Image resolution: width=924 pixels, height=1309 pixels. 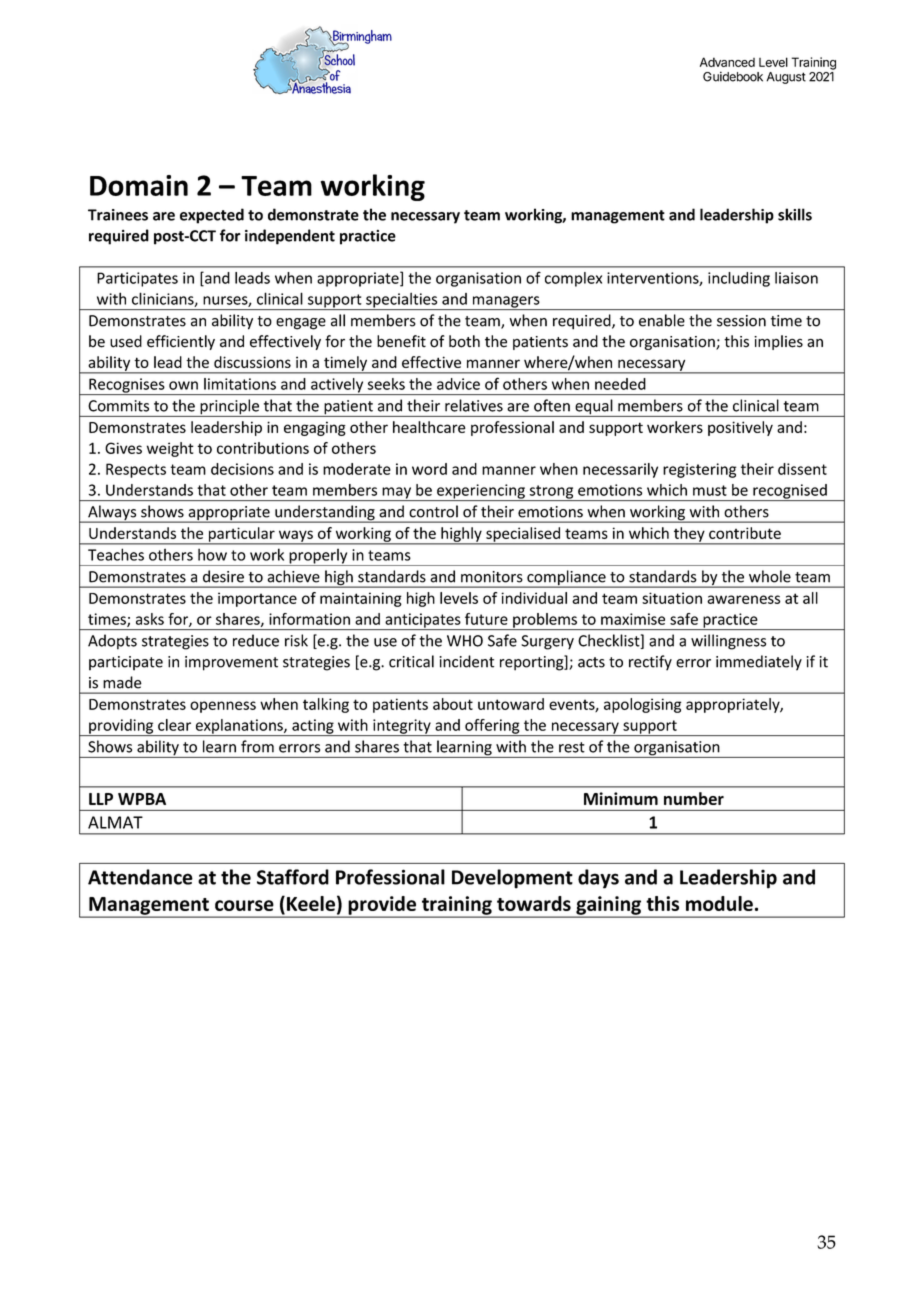 I want to click on immediately, so click(x=759, y=663).
